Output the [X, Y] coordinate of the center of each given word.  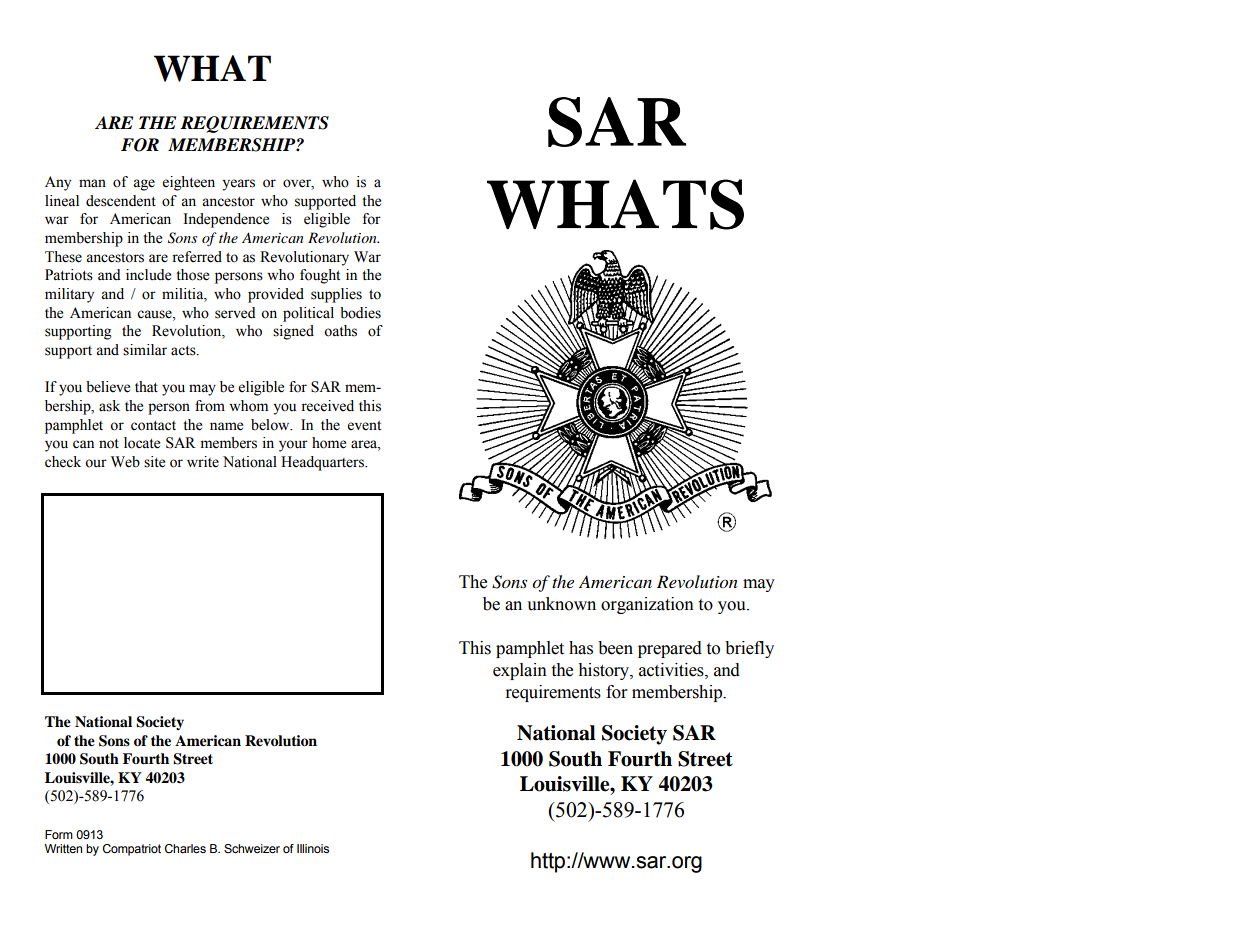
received [327, 406]
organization [647, 605]
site [154, 462]
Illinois [313, 848]
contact [153, 426]
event [364, 426]
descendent [121, 201]
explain [520, 671]
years [238, 185]
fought [320, 276]
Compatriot [132, 850]
